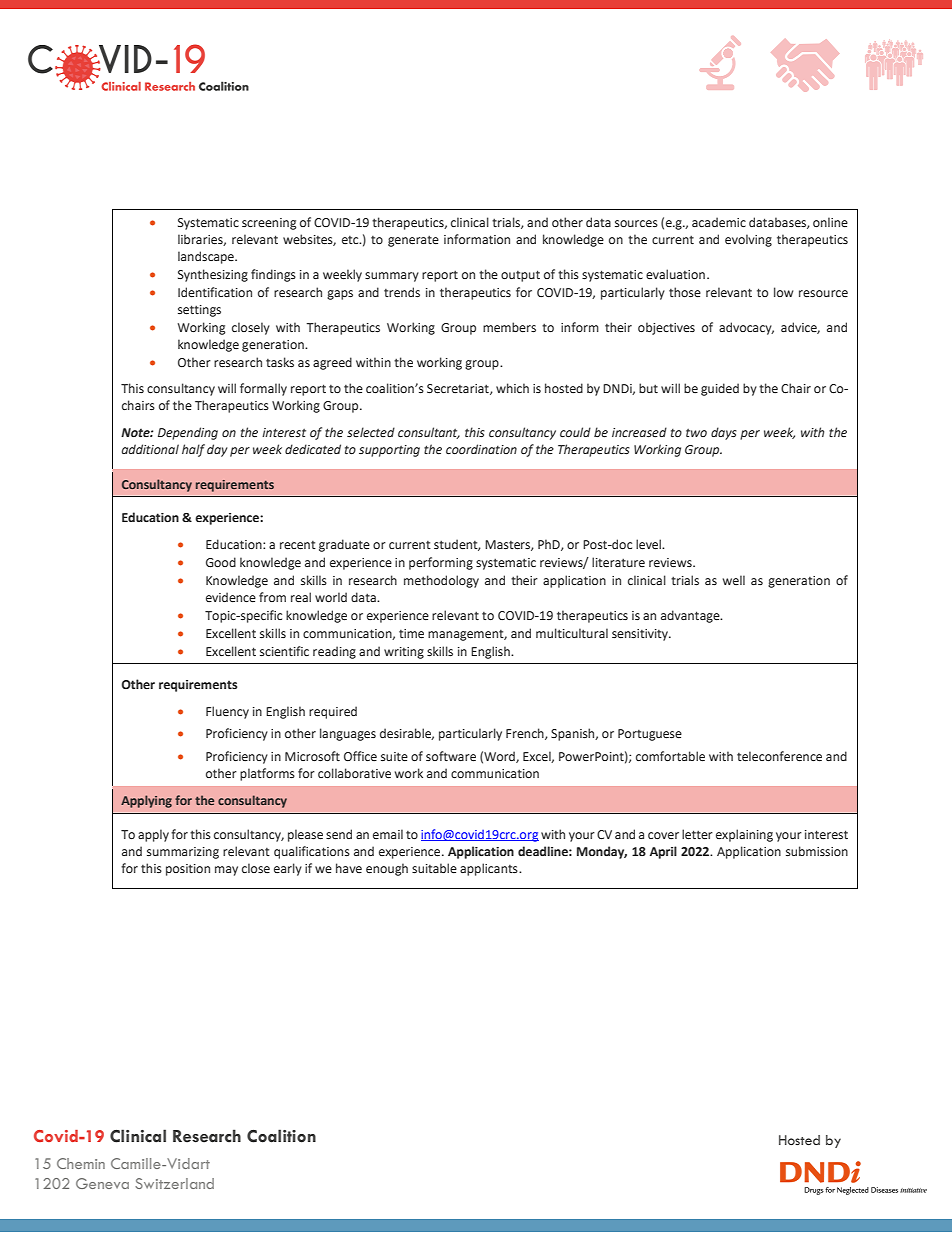  I want to click on evolving, so click(748, 240).
